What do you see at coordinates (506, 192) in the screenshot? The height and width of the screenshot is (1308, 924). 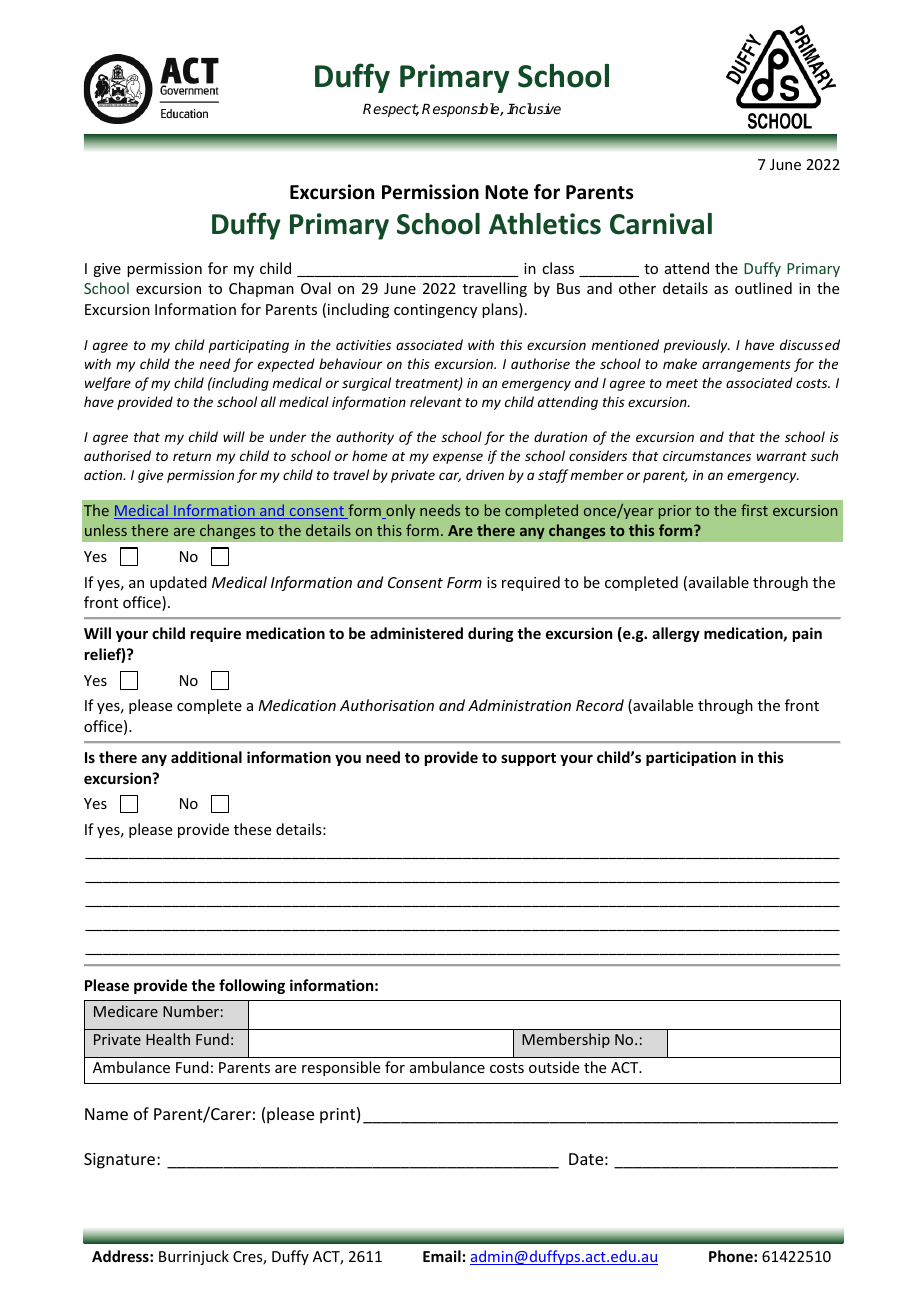 I see `Note` at bounding box center [506, 192].
